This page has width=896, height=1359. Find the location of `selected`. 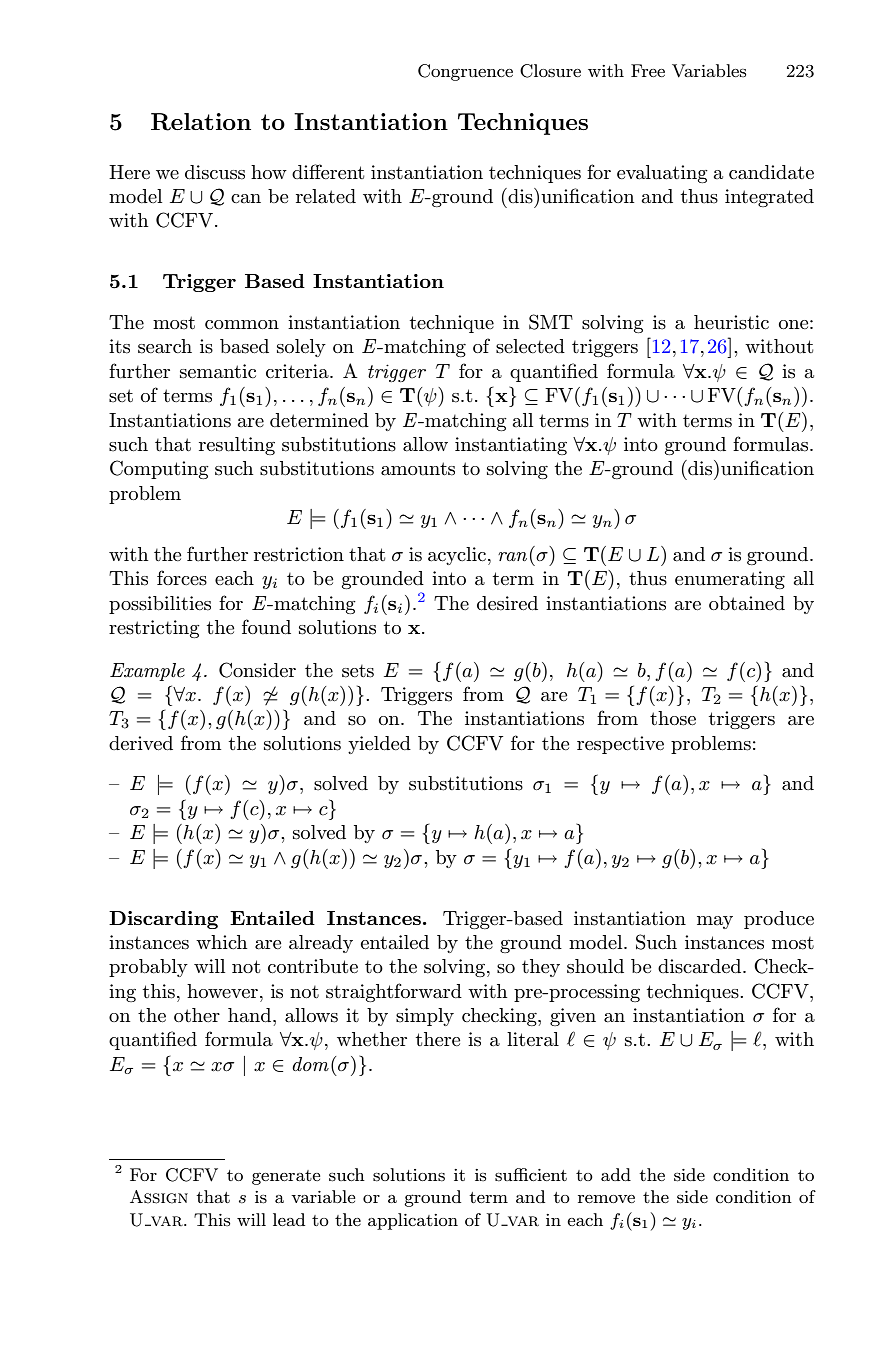

selected is located at coordinates (530, 346).
